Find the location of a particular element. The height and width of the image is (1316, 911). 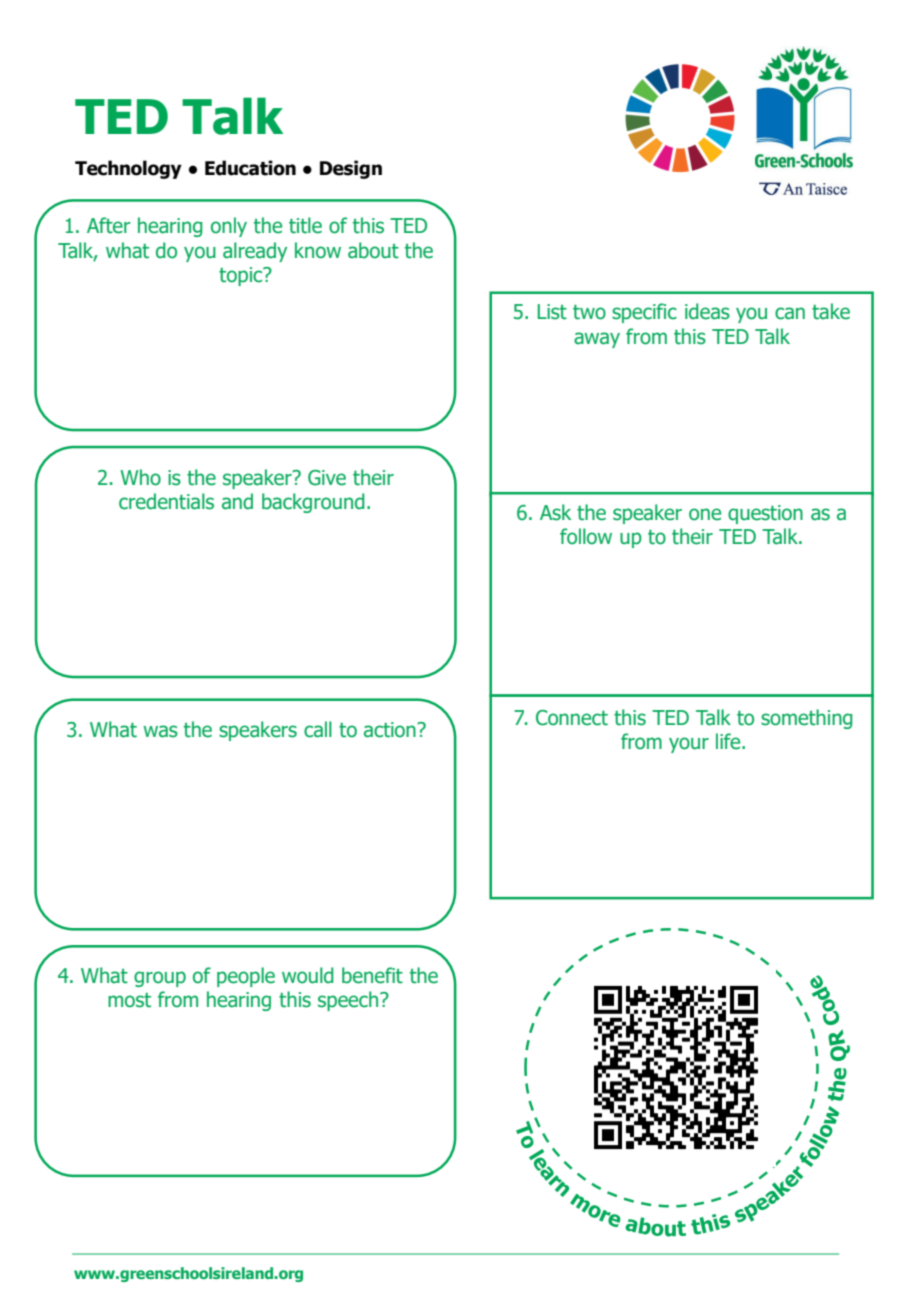

was is located at coordinates (160, 731).
